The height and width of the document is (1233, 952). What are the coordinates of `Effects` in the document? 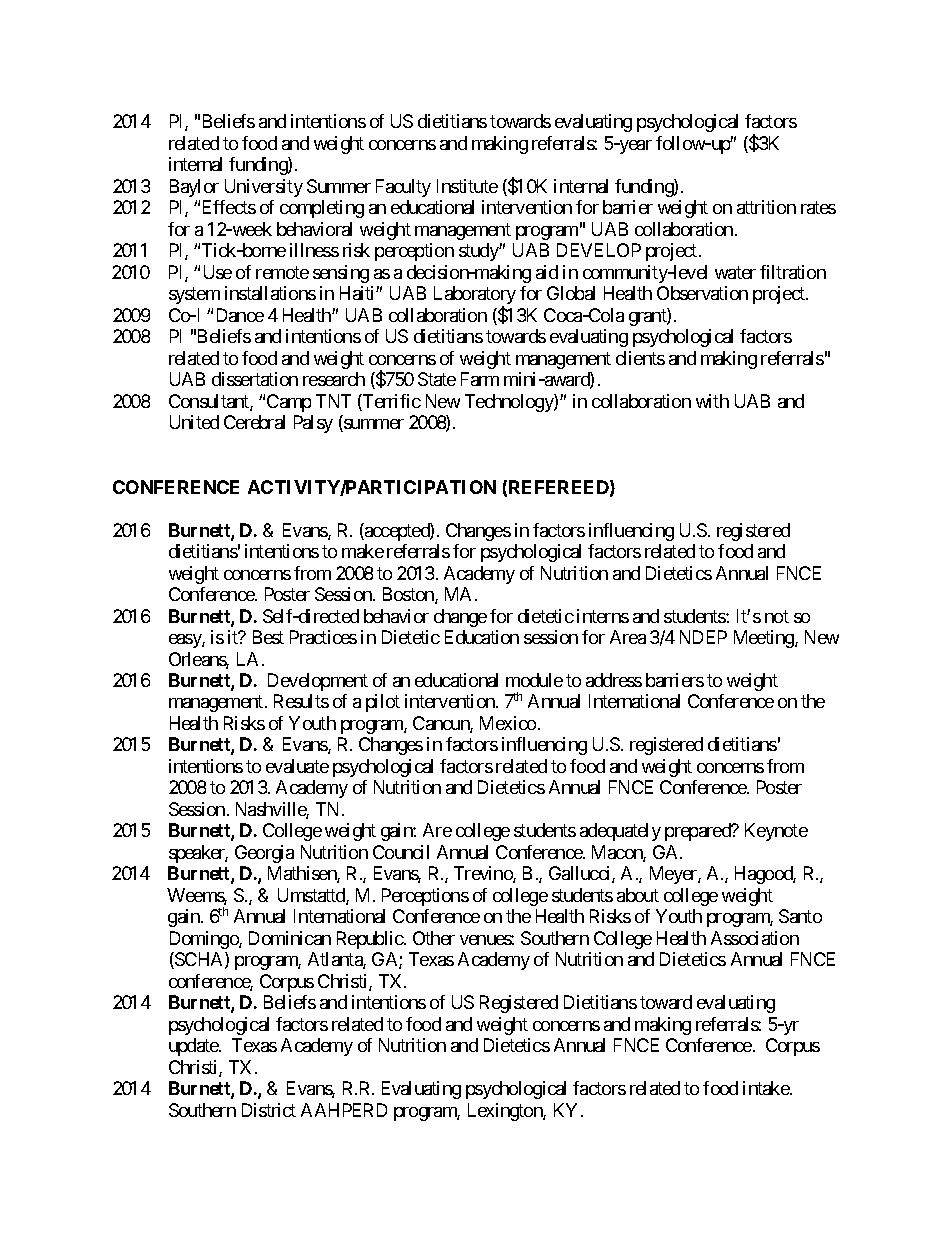 It's located at (229, 207).
